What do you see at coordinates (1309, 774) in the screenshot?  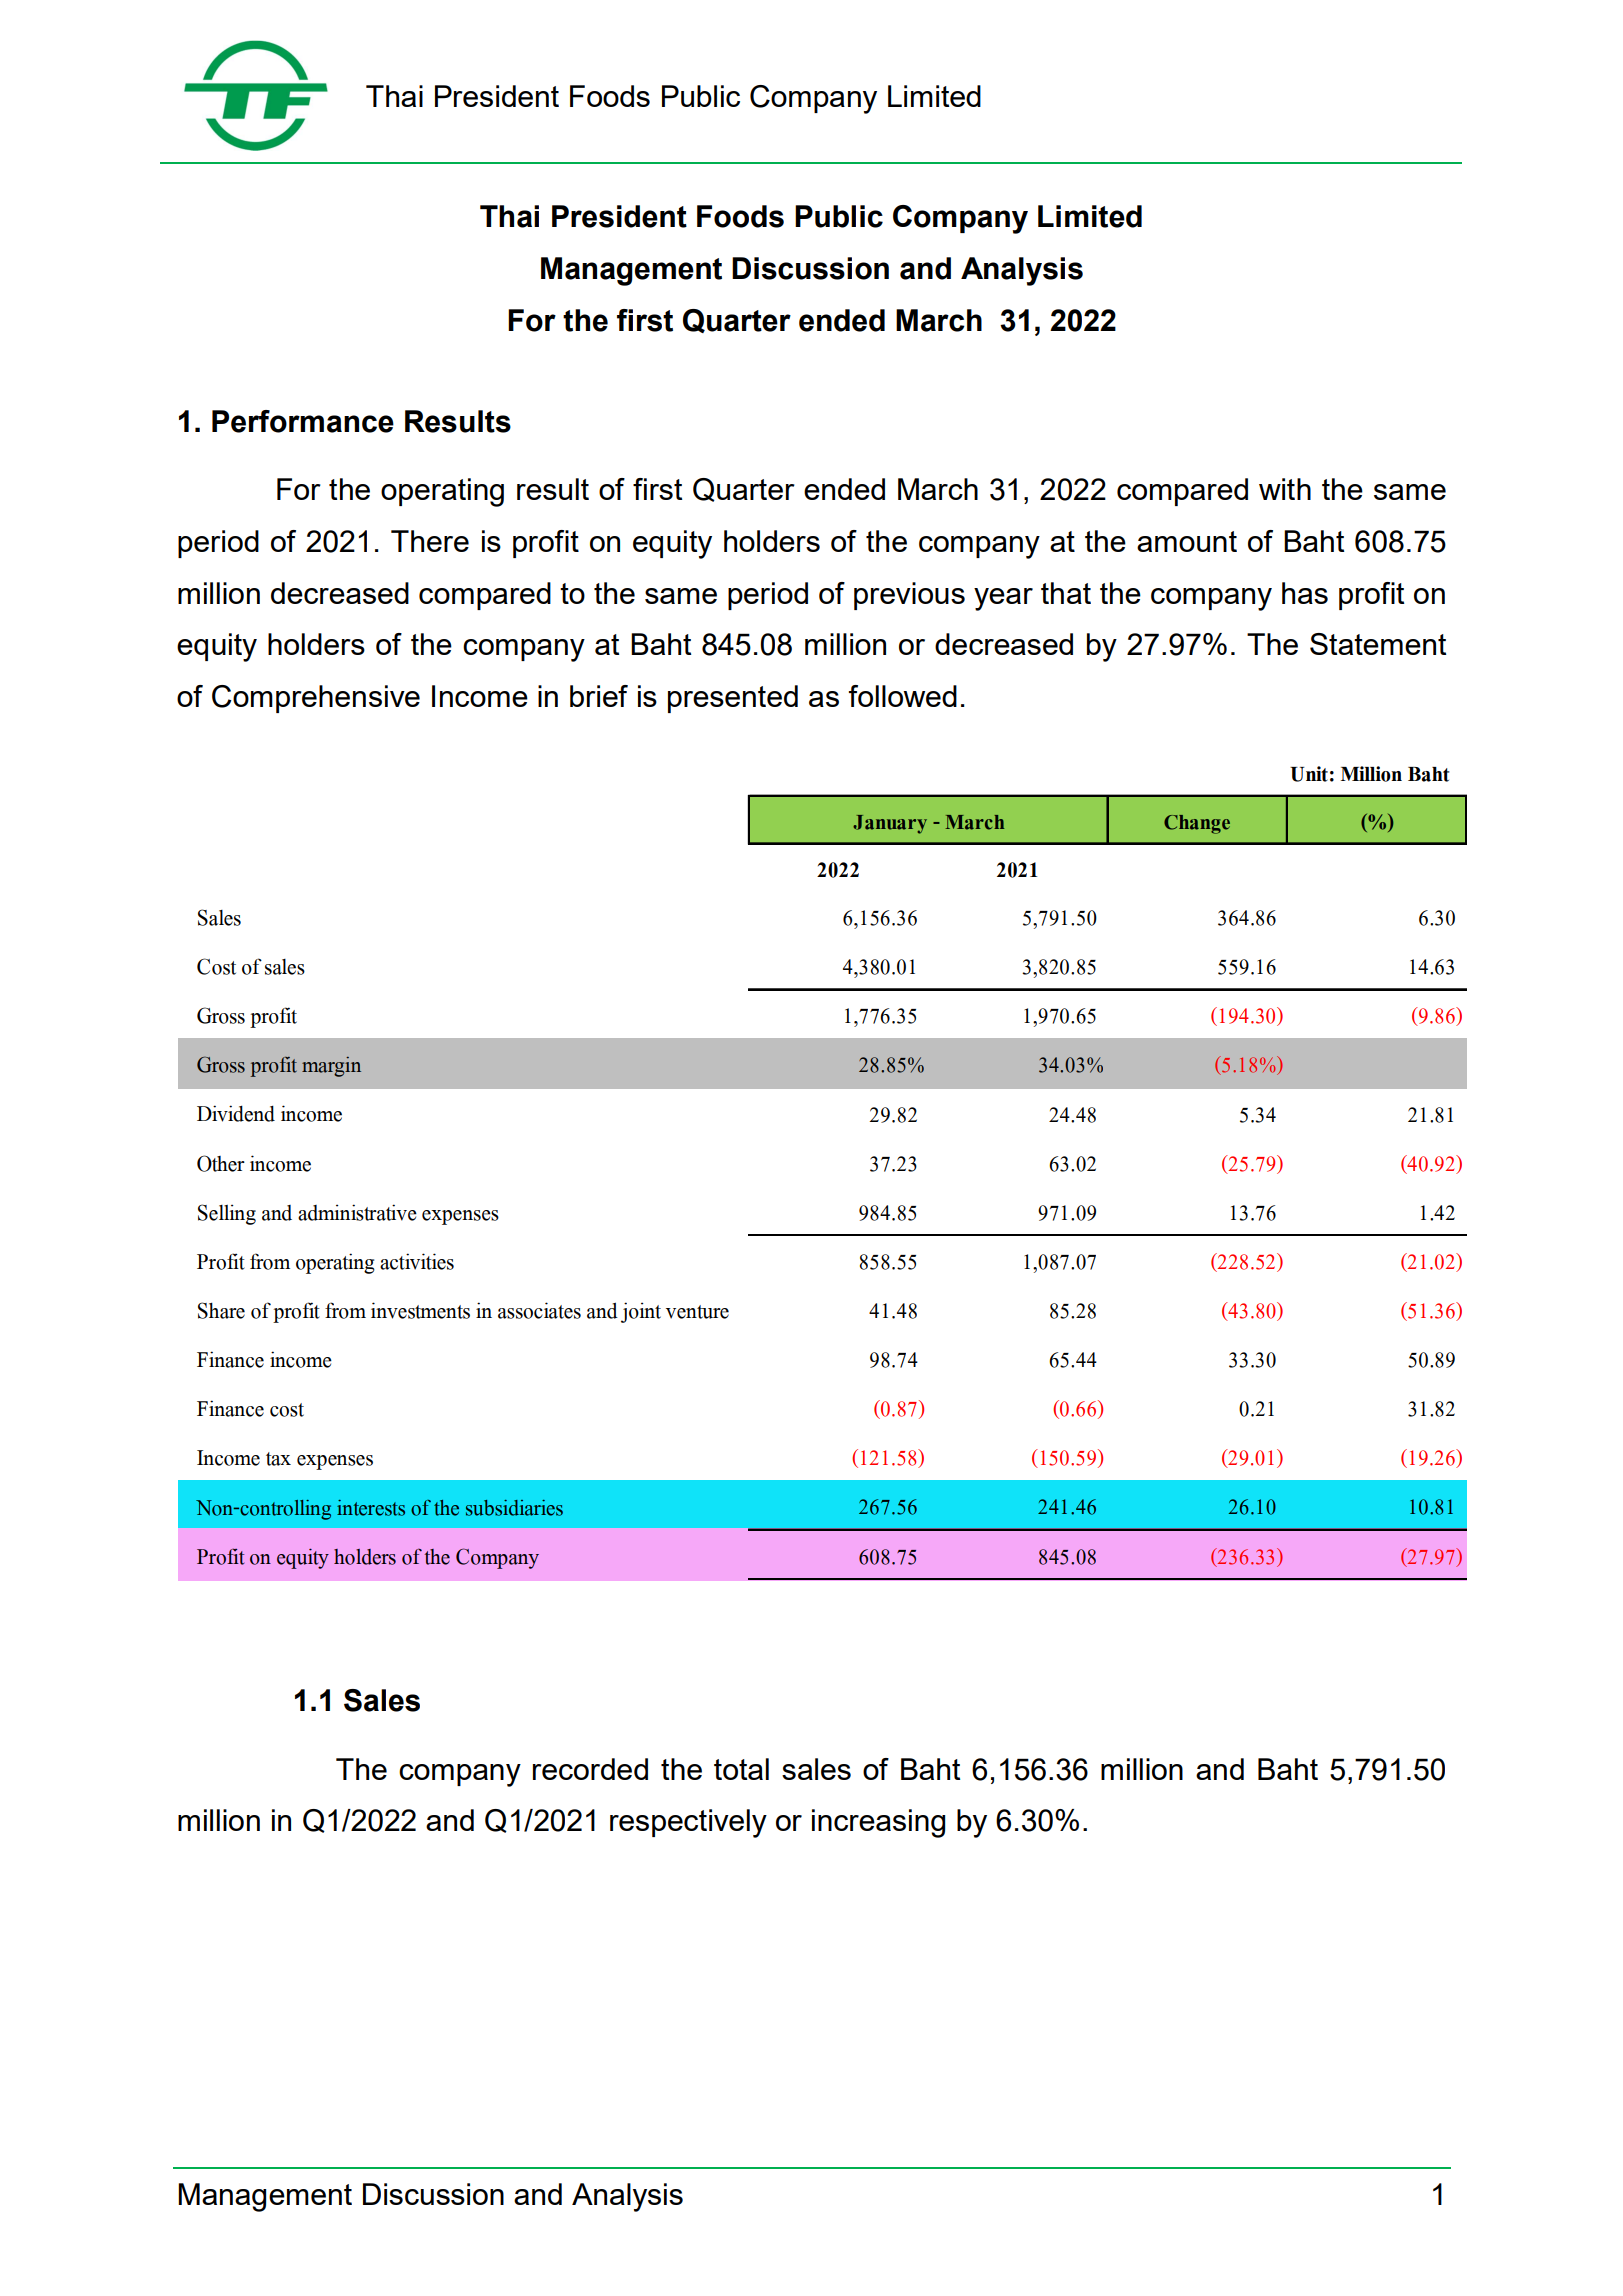 I see `Unit` at bounding box center [1309, 774].
